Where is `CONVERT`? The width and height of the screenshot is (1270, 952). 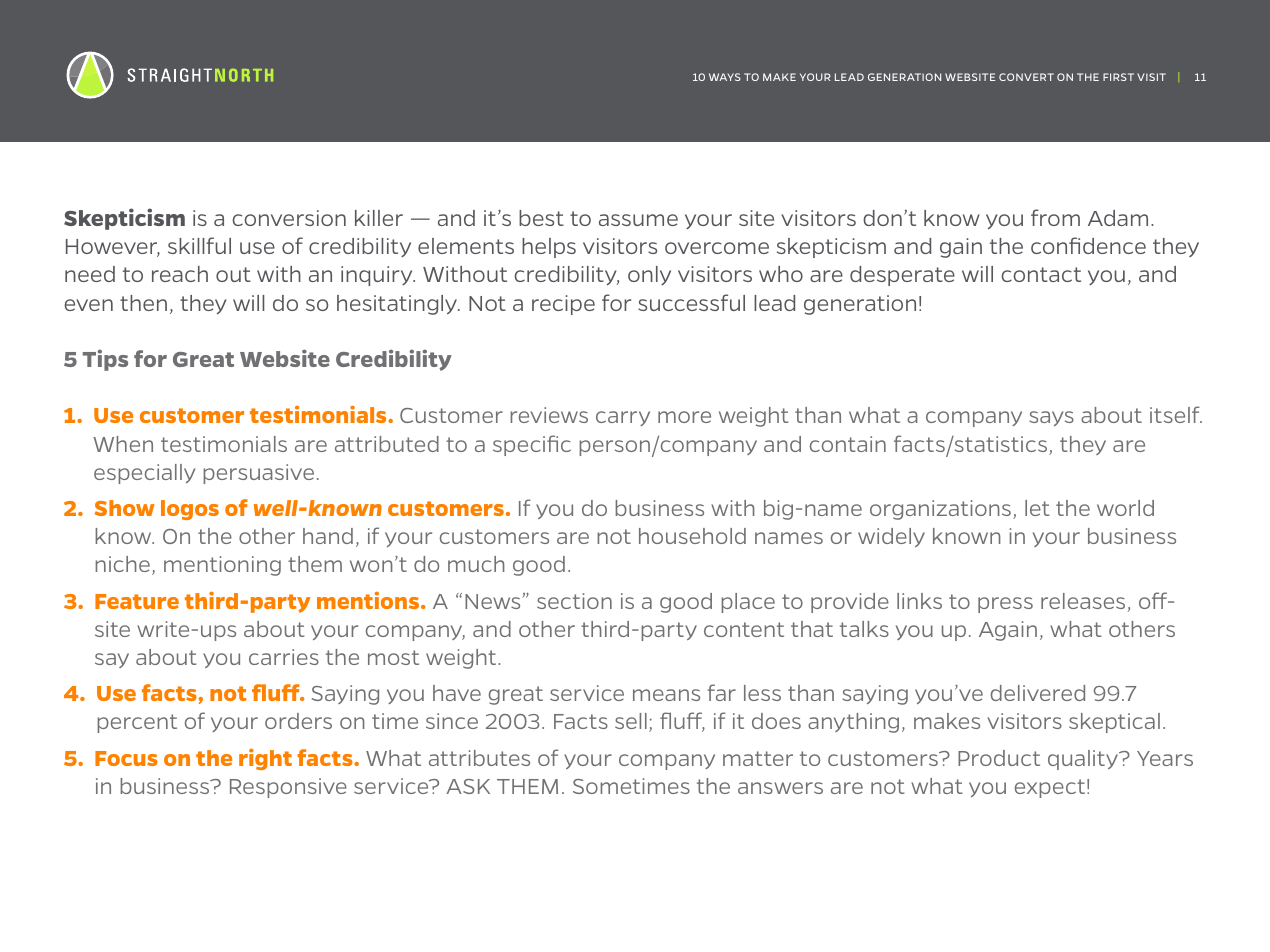
CONVERT is located at coordinates (1026, 77).
